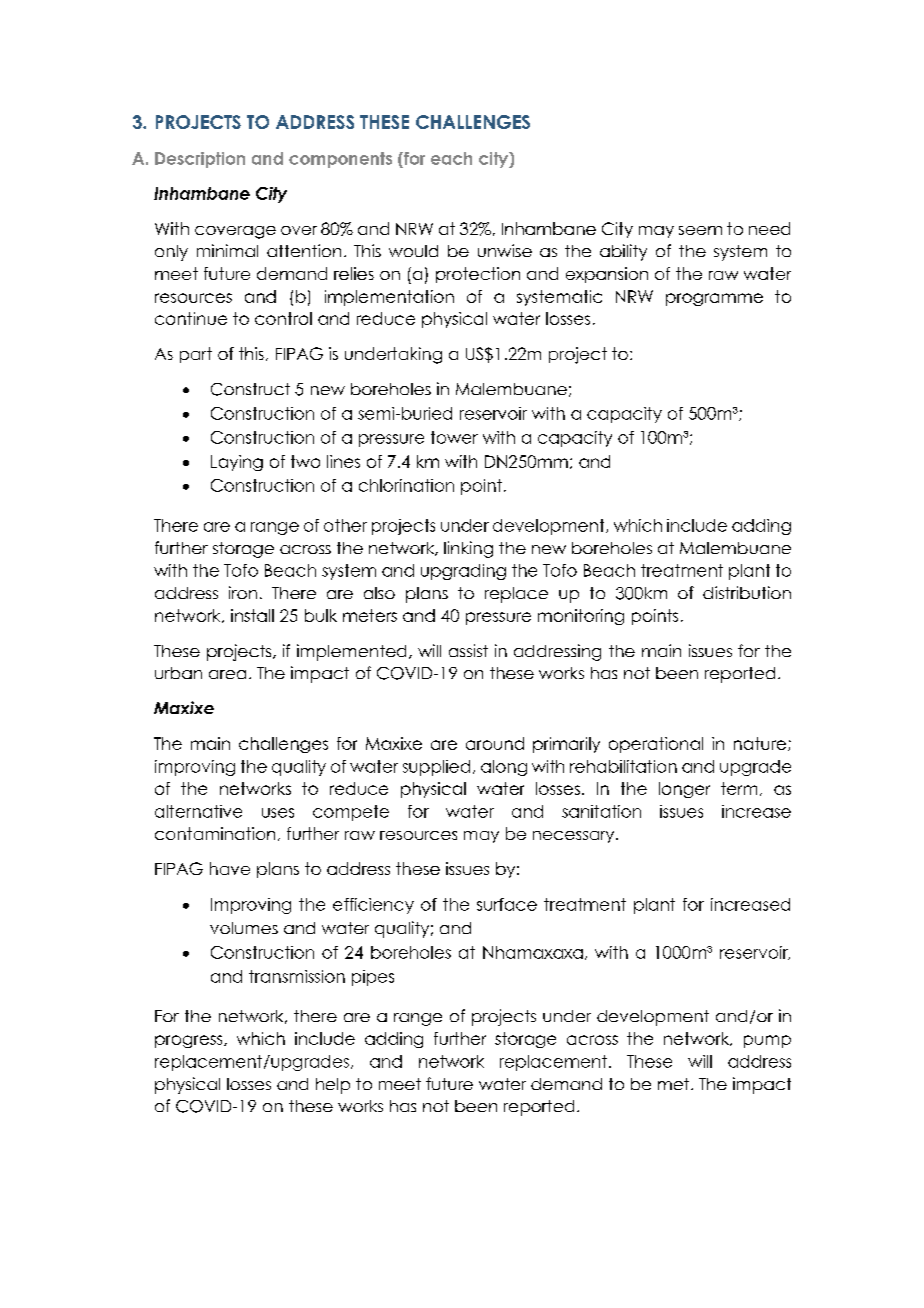  Describe the element at coordinates (505, 250) in the screenshot. I see `unwise` at that location.
